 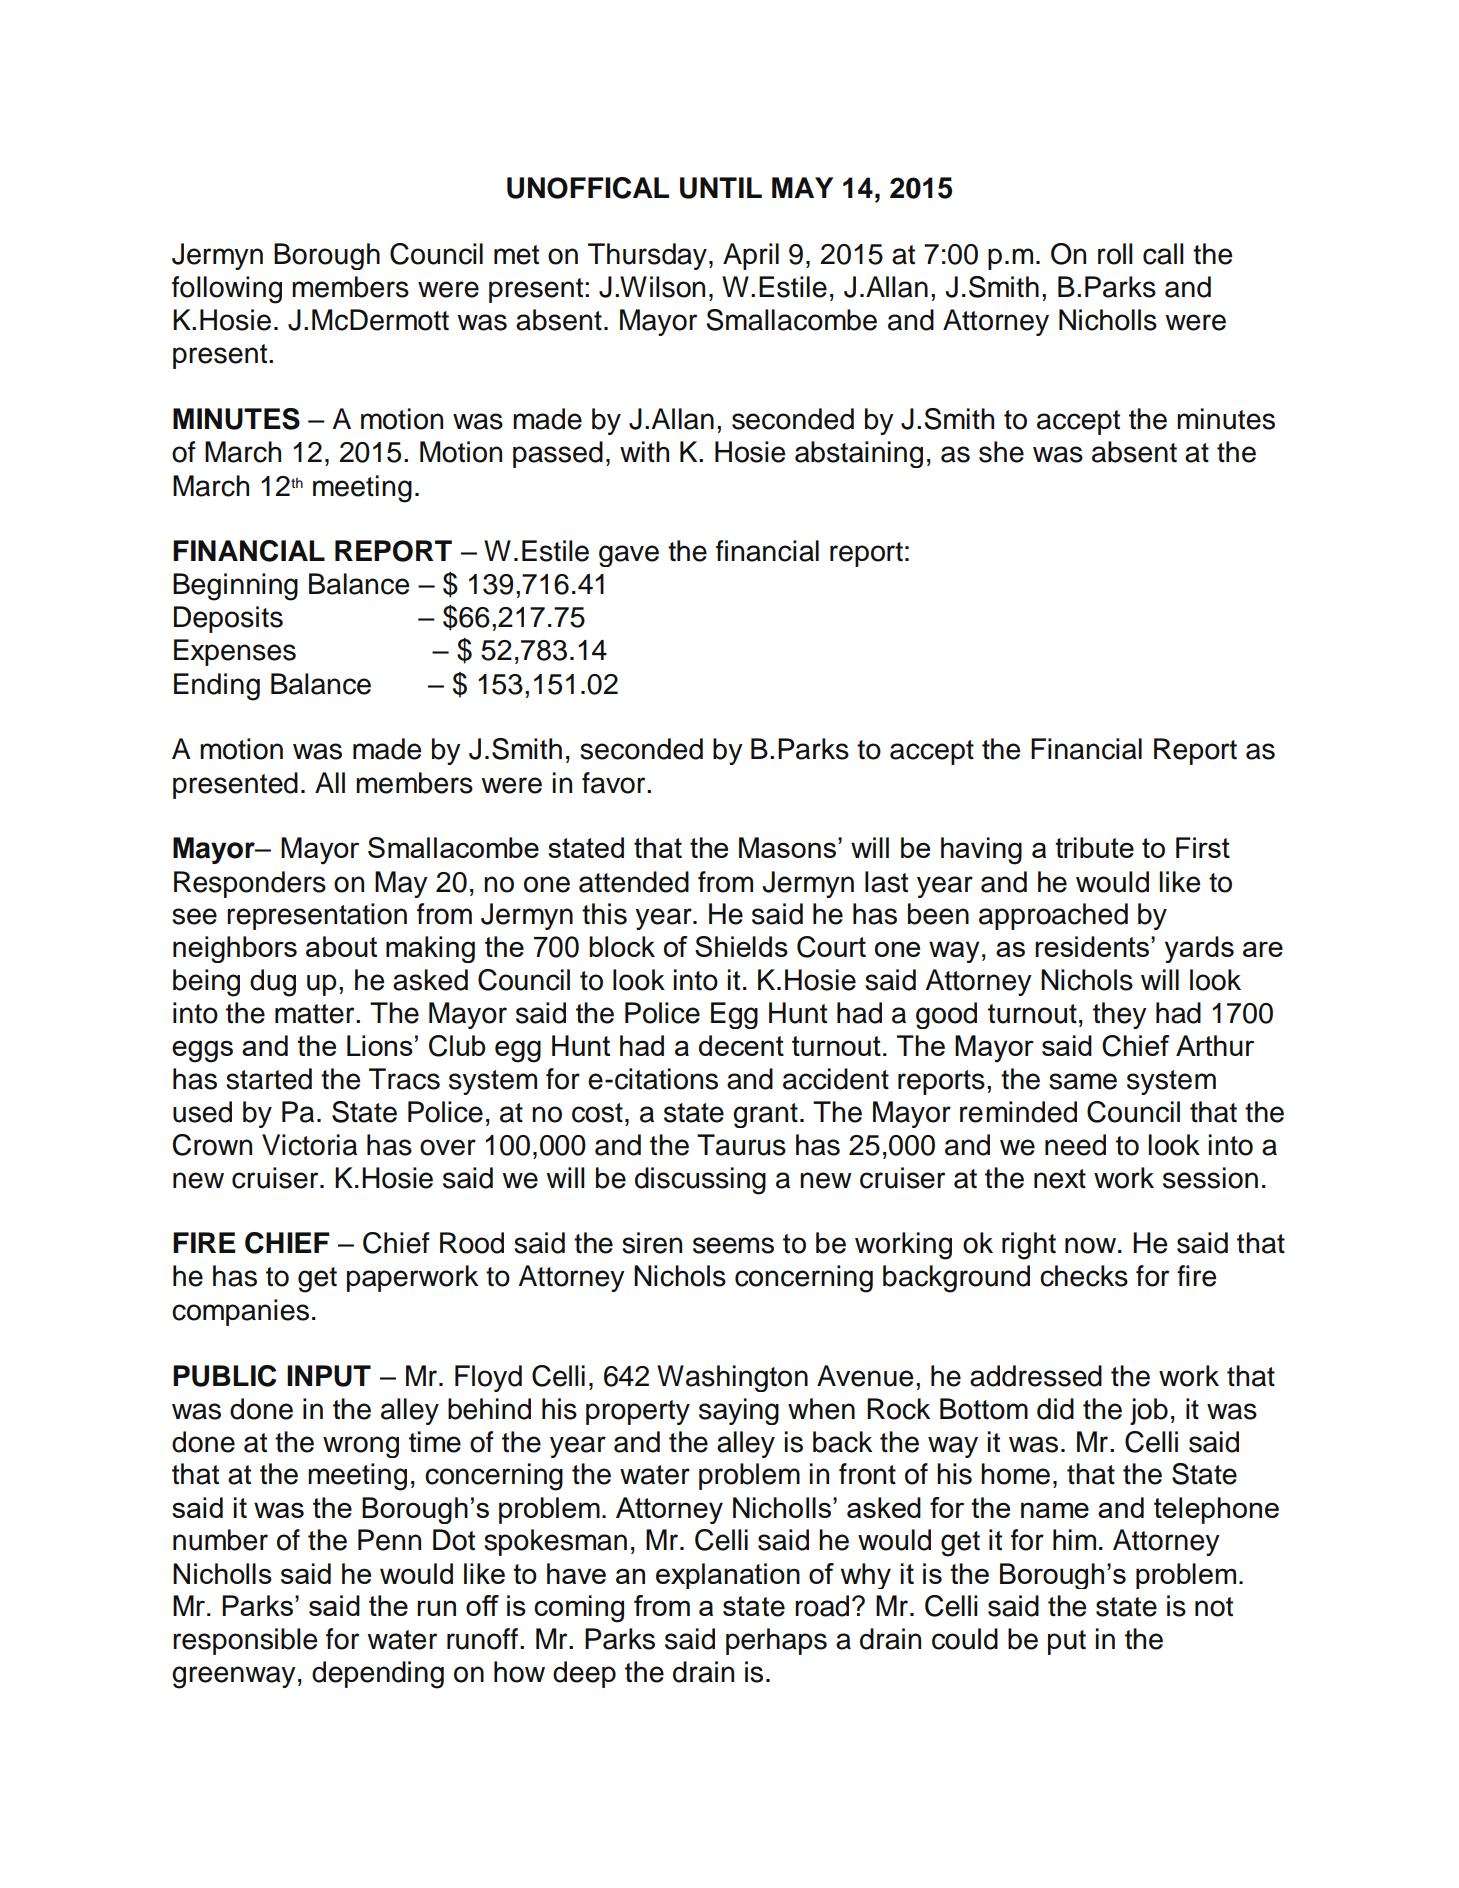 What do you see at coordinates (1094, 847) in the screenshot?
I see `tribute` at bounding box center [1094, 847].
